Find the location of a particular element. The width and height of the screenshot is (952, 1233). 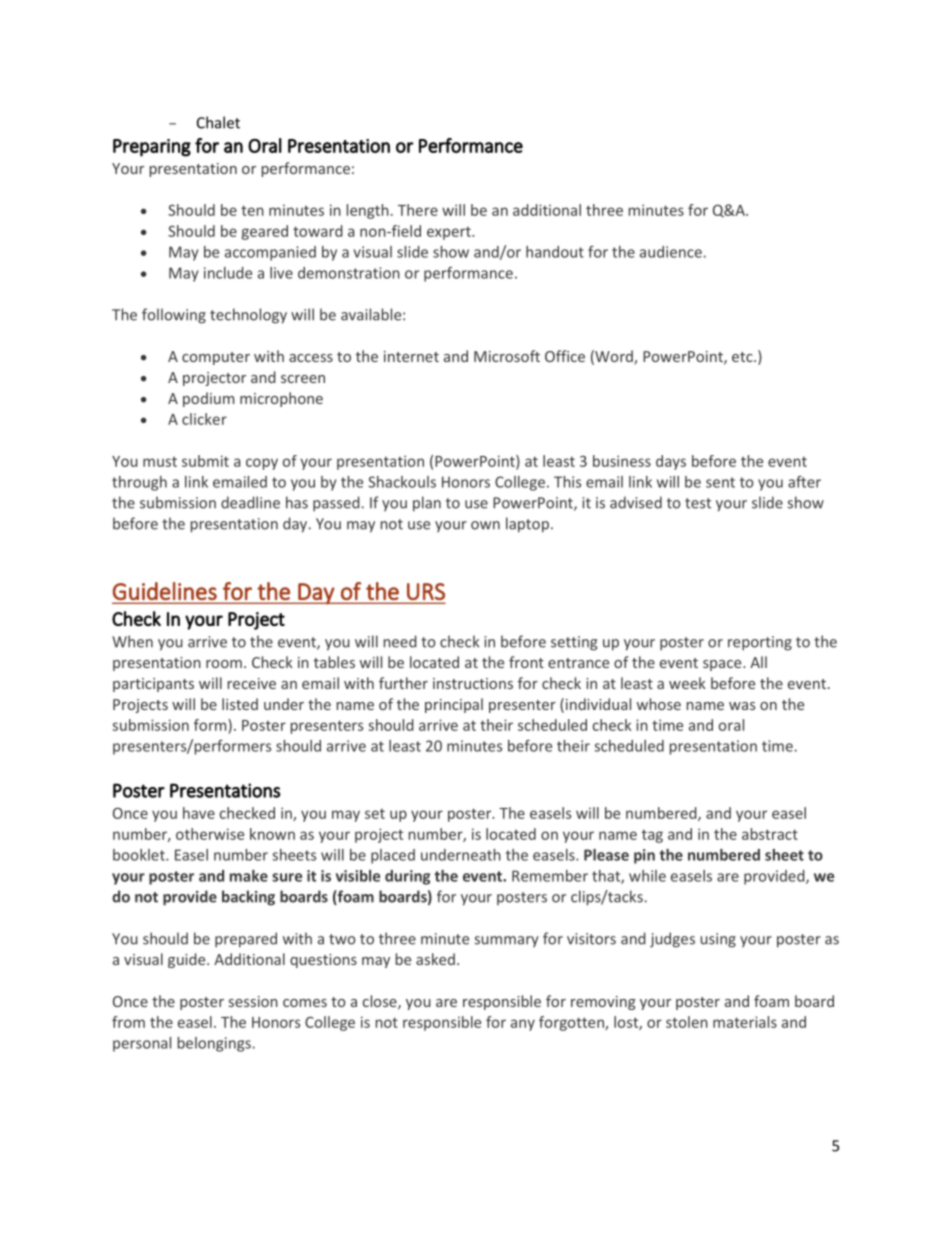

any is located at coordinates (523, 1025).
